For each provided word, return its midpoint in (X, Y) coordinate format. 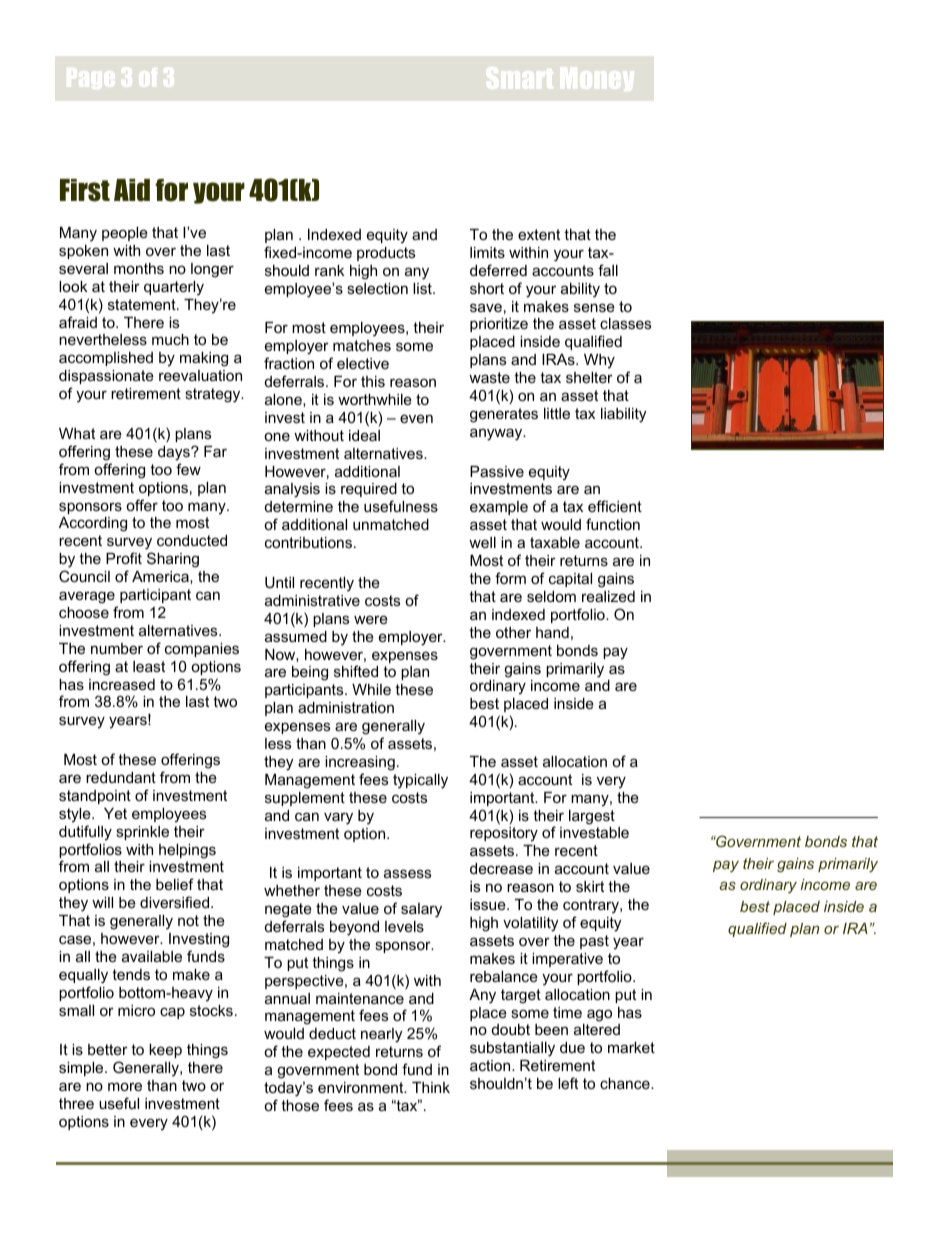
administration (346, 707)
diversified (176, 902)
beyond (354, 928)
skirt (590, 886)
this (373, 381)
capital (570, 580)
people (125, 234)
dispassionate (106, 377)
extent (539, 234)
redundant (121, 777)
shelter (589, 377)
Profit (124, 558)
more (125, 1086)
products (386, 254)
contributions (308, 542)
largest (592, 817)
